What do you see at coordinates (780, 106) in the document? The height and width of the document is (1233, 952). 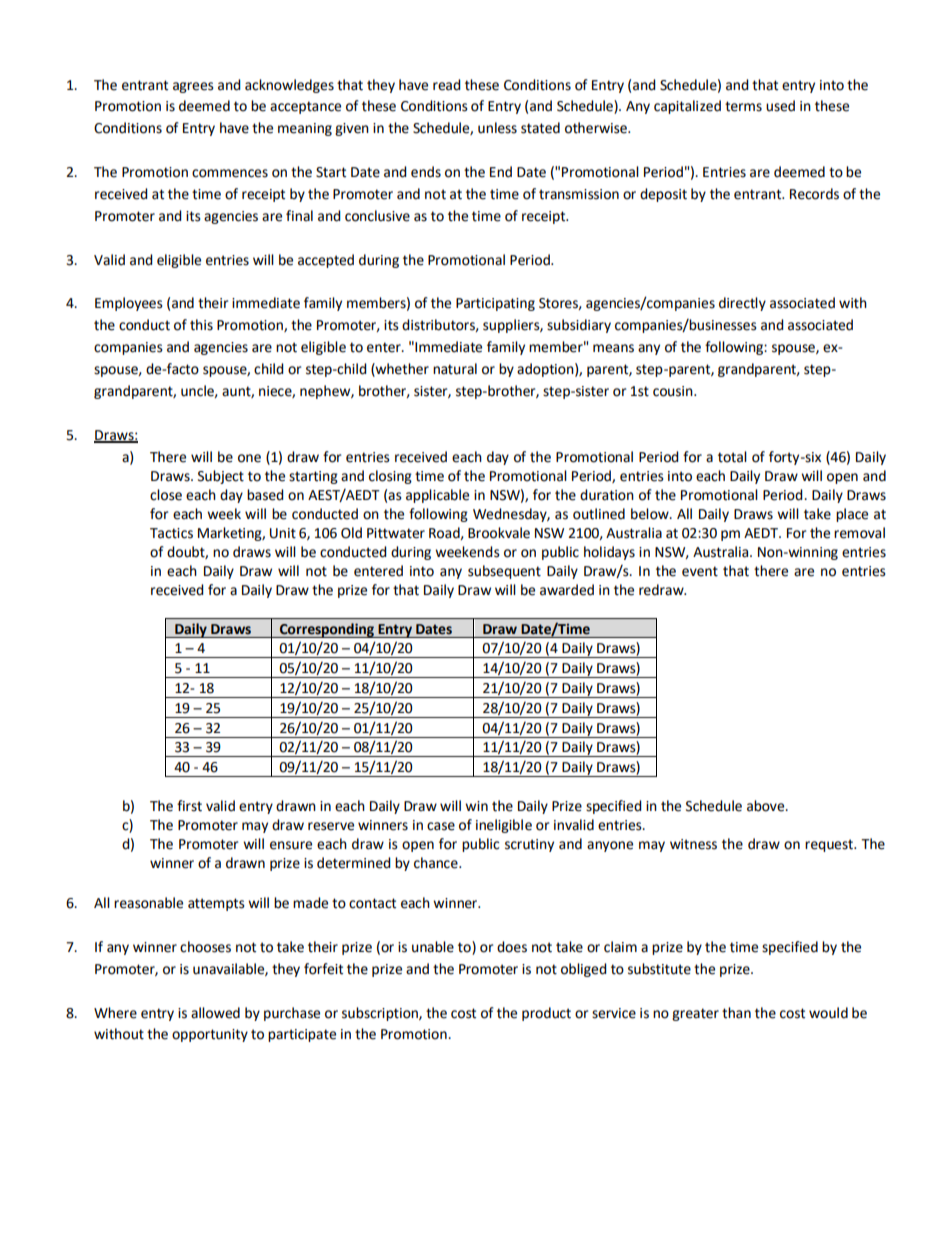 I see `used` at bounding box center [780, 106].
